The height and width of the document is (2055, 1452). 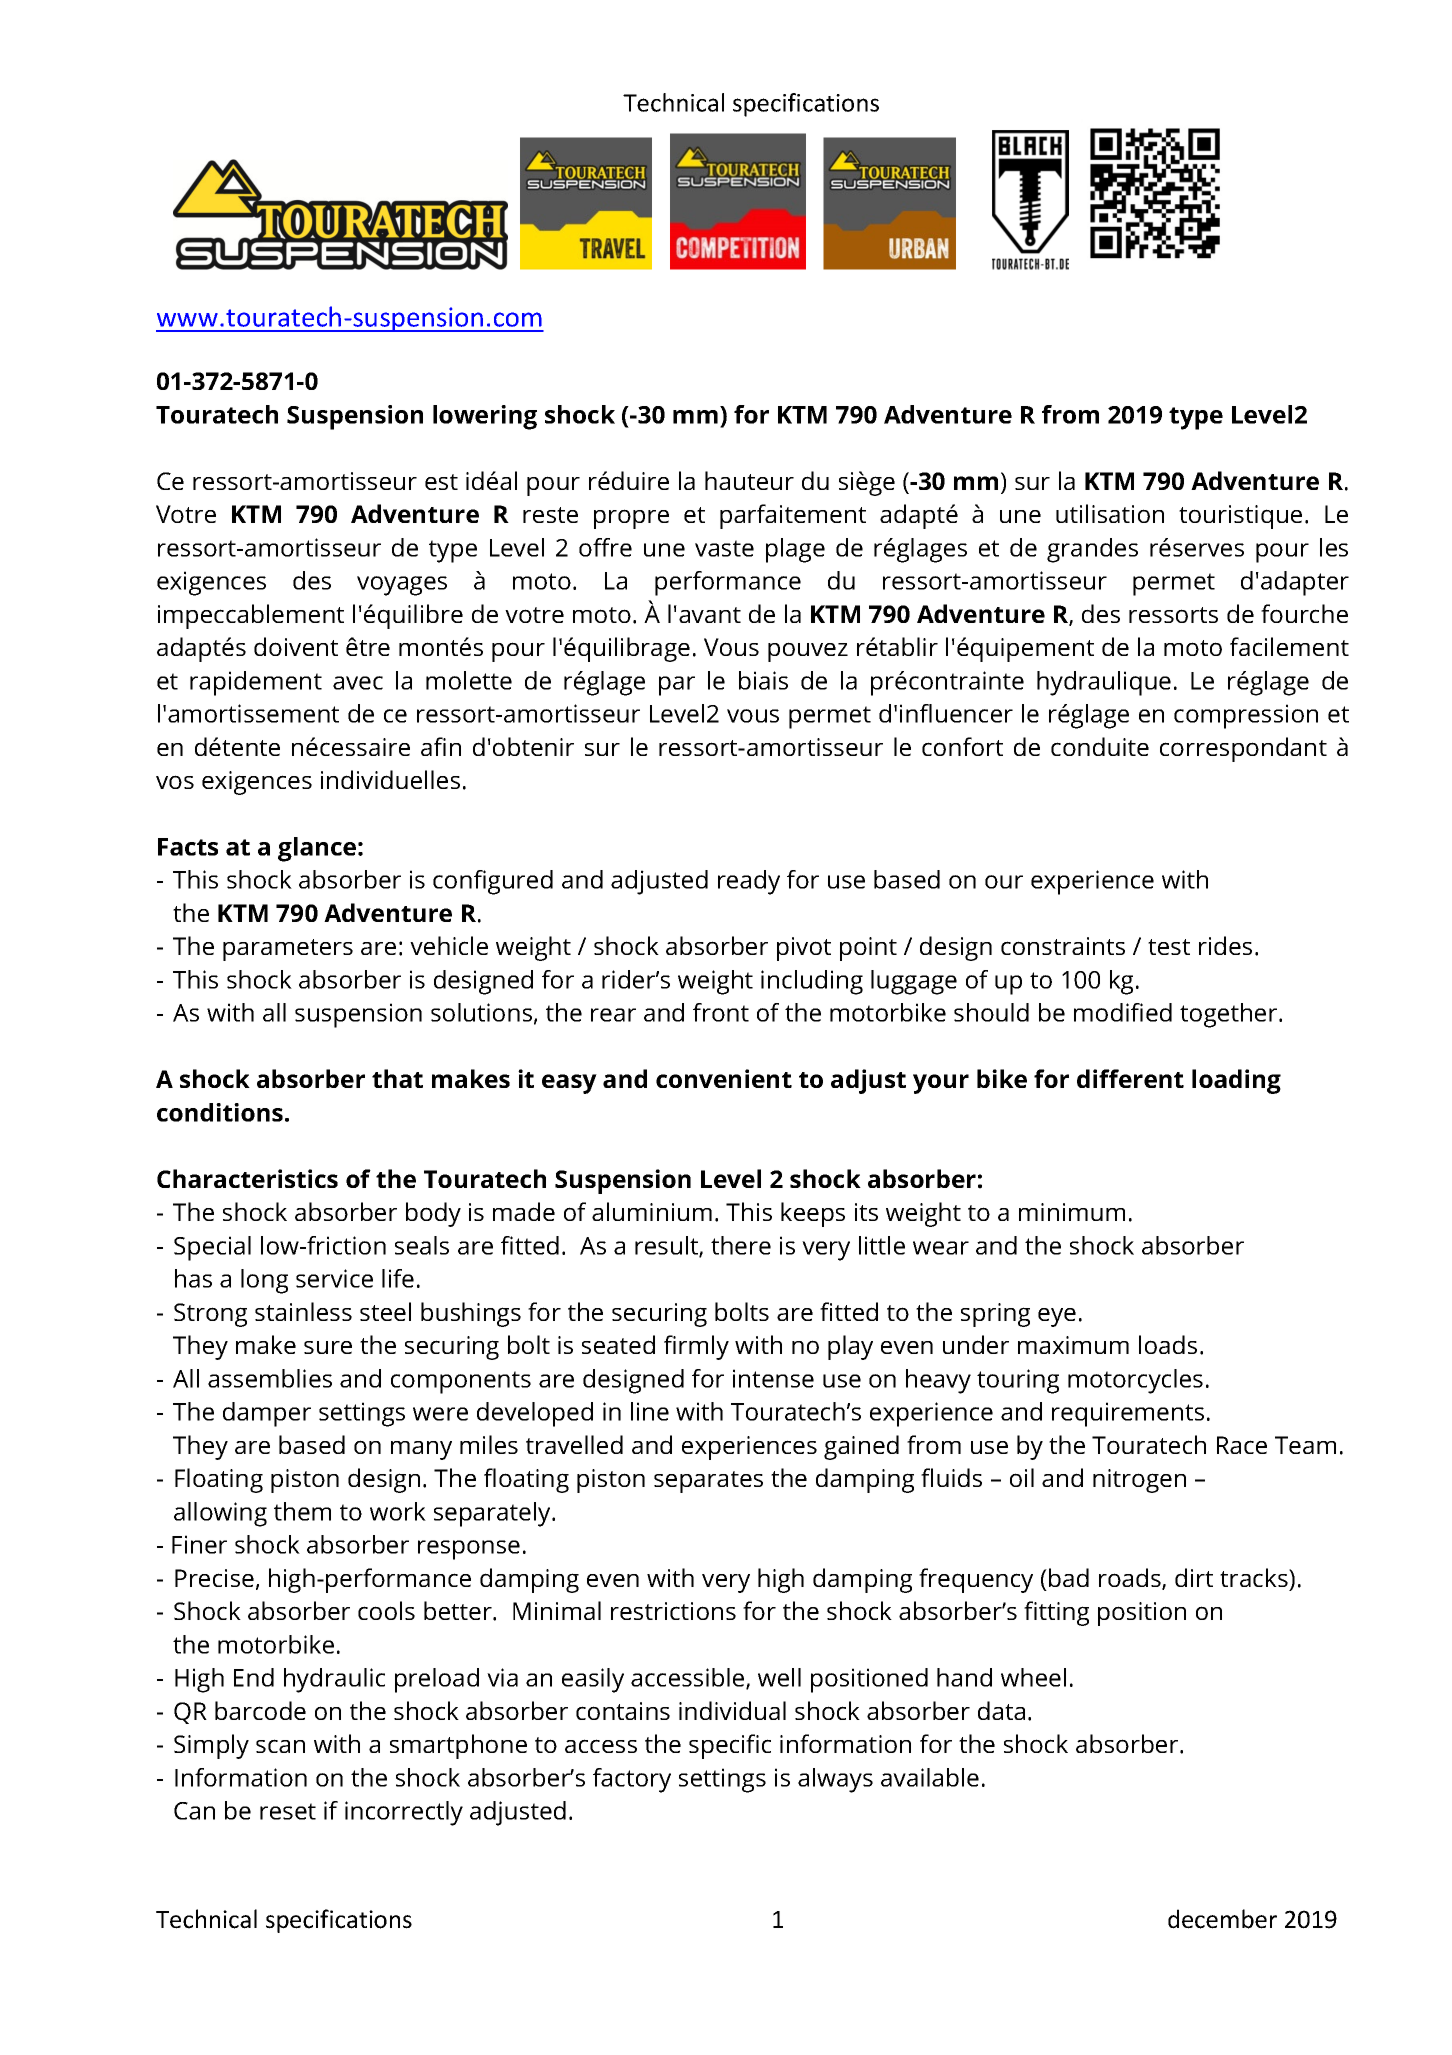 I want to click on hauteur, so click(x=749, y=480).
